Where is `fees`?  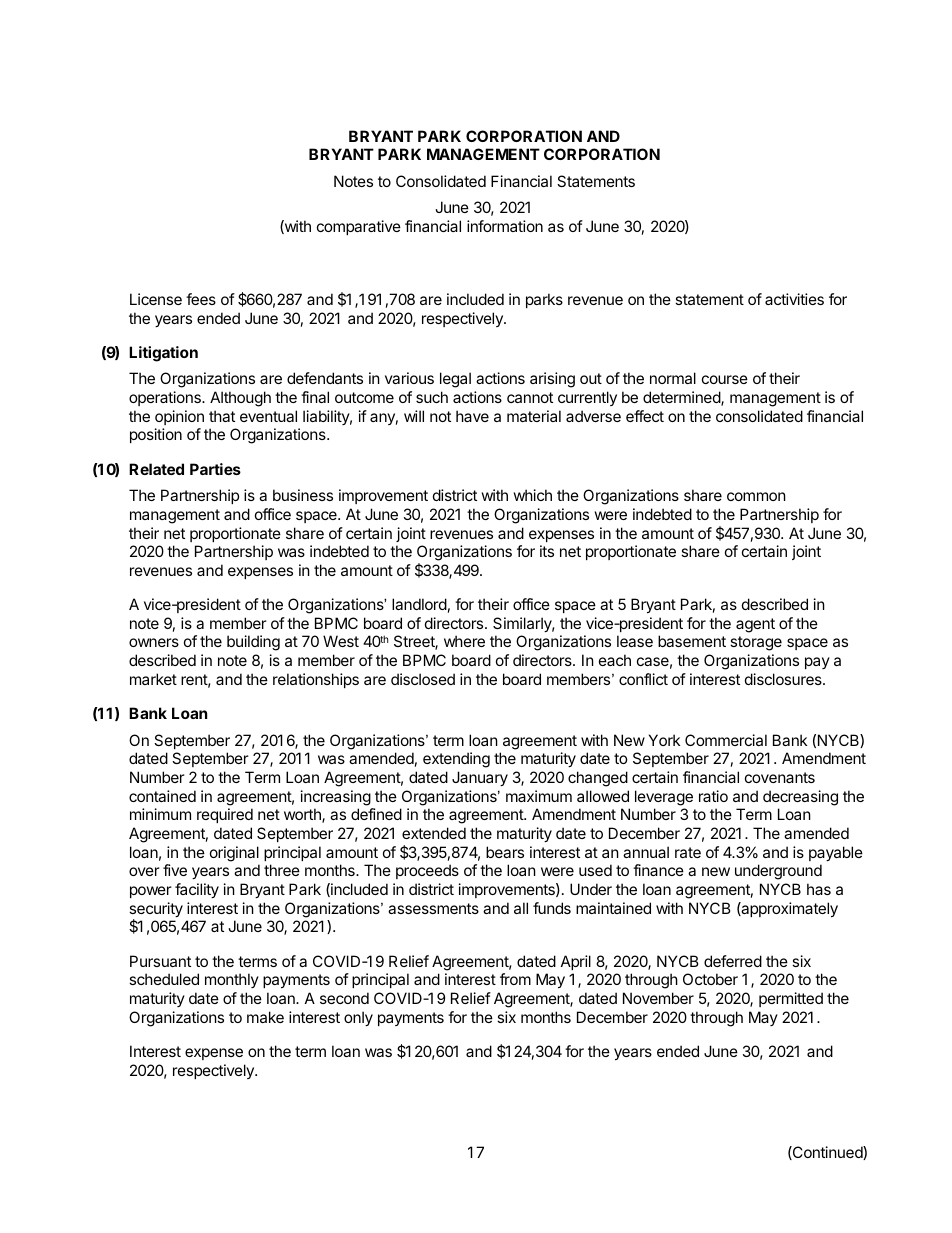 fees is located at coordinates (201, 299).
